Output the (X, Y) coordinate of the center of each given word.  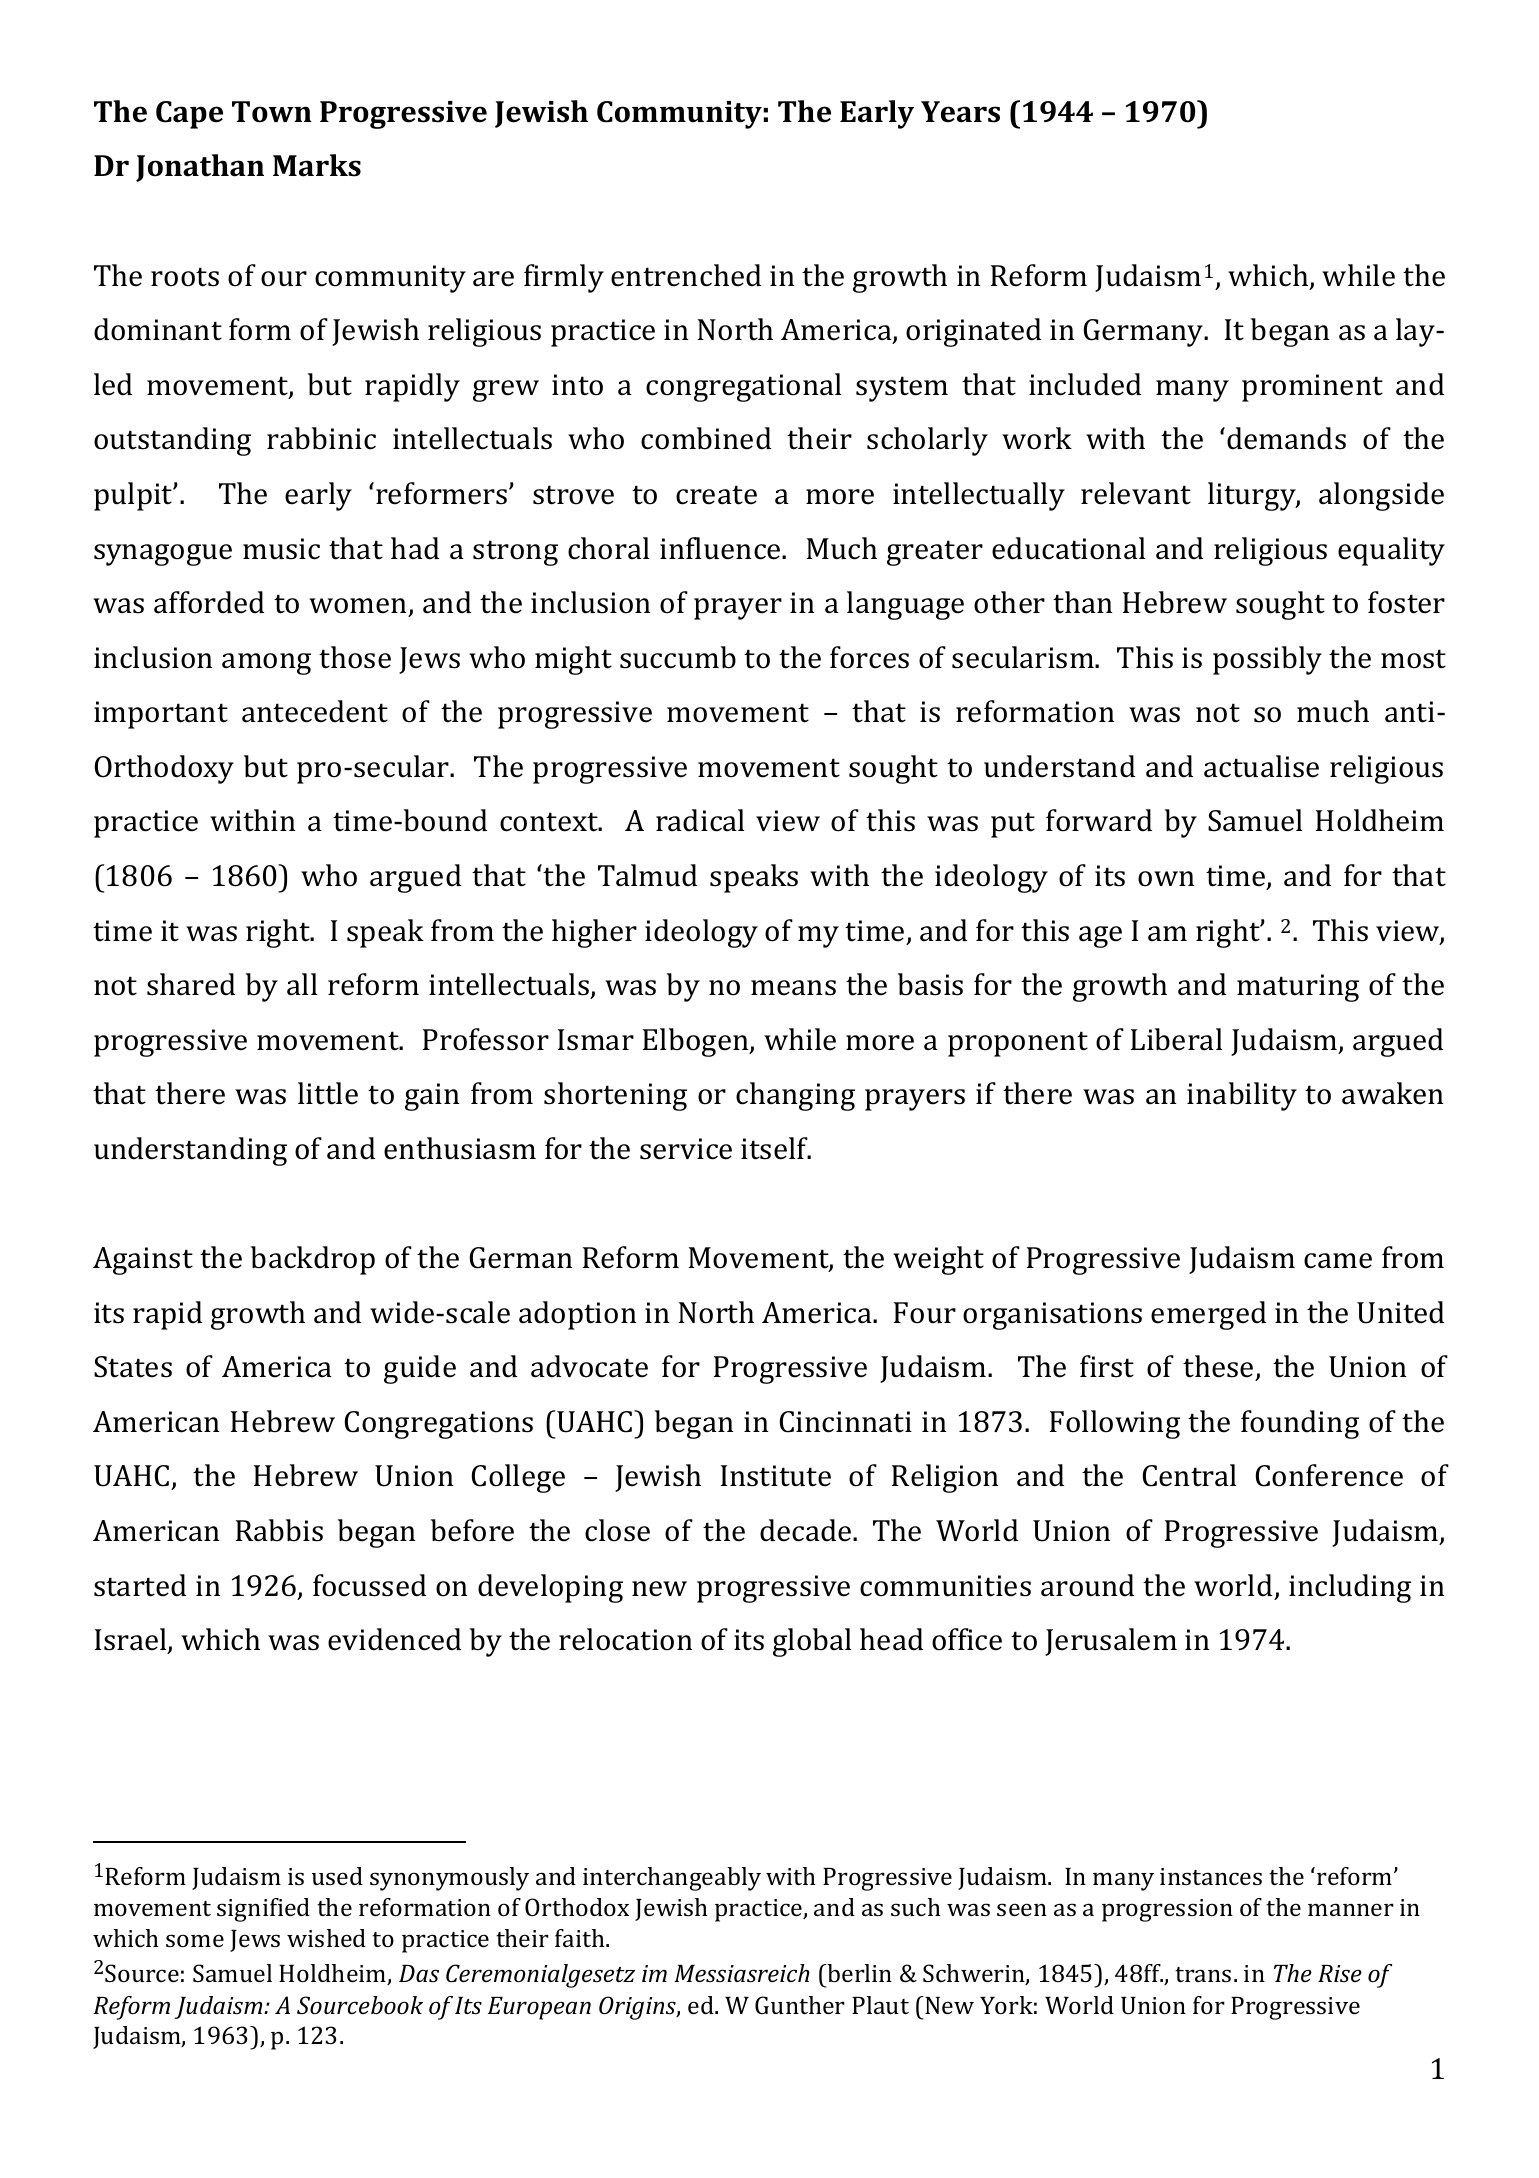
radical (700, 820)
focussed (369, 1585)
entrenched (686, 275)
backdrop (313, 1260)
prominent (1312, 388)
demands (1286, 438)
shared (191, 984)
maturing (1298, 988)
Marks (317, 165)
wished (326, 1938)
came (1338, 1261)
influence (721, 548)
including (1350, 1588)
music (281, 549)
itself (776, 1148)
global (812, 1642)
